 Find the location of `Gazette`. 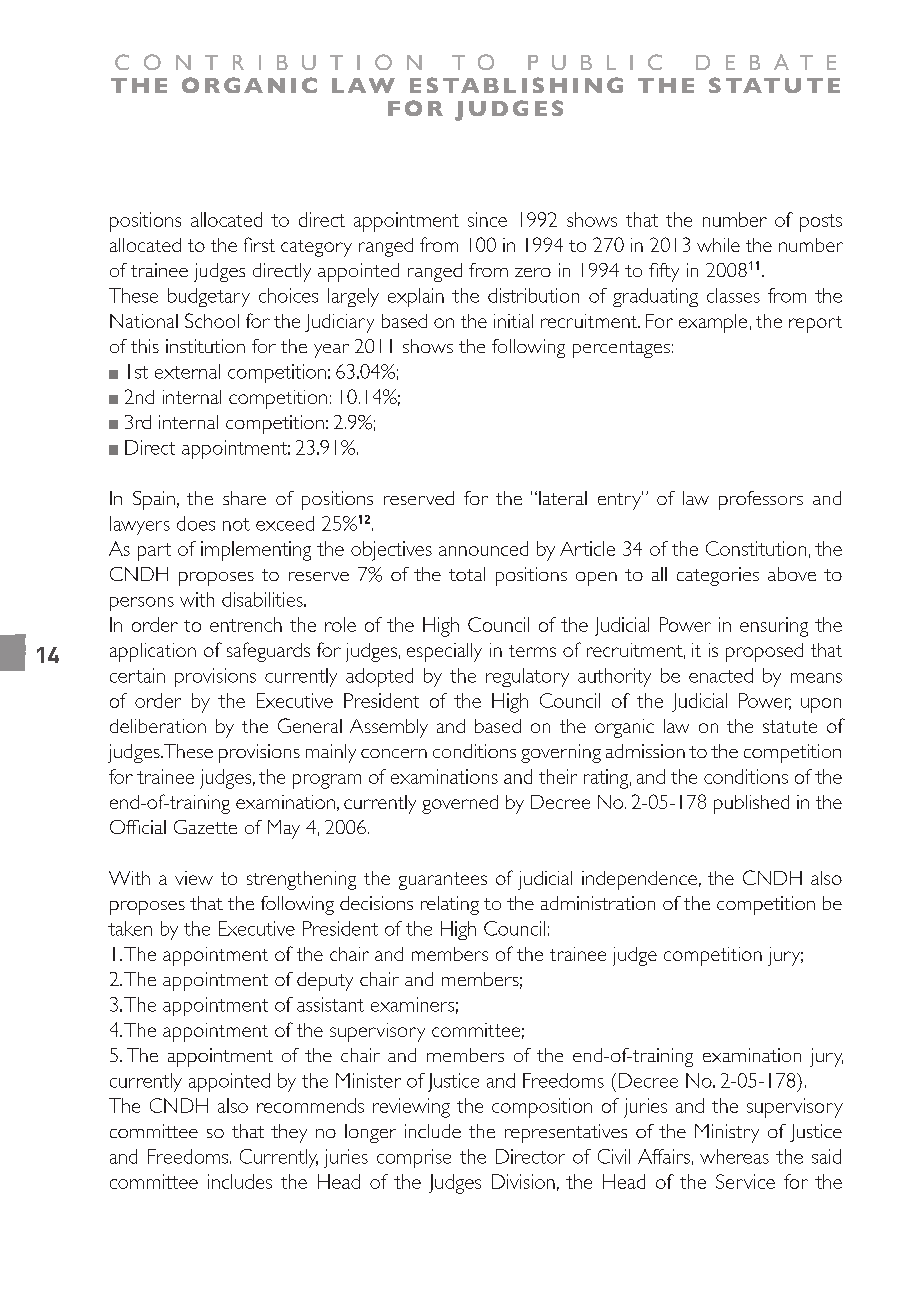

Gazette is located at coordinates (205, 827).
